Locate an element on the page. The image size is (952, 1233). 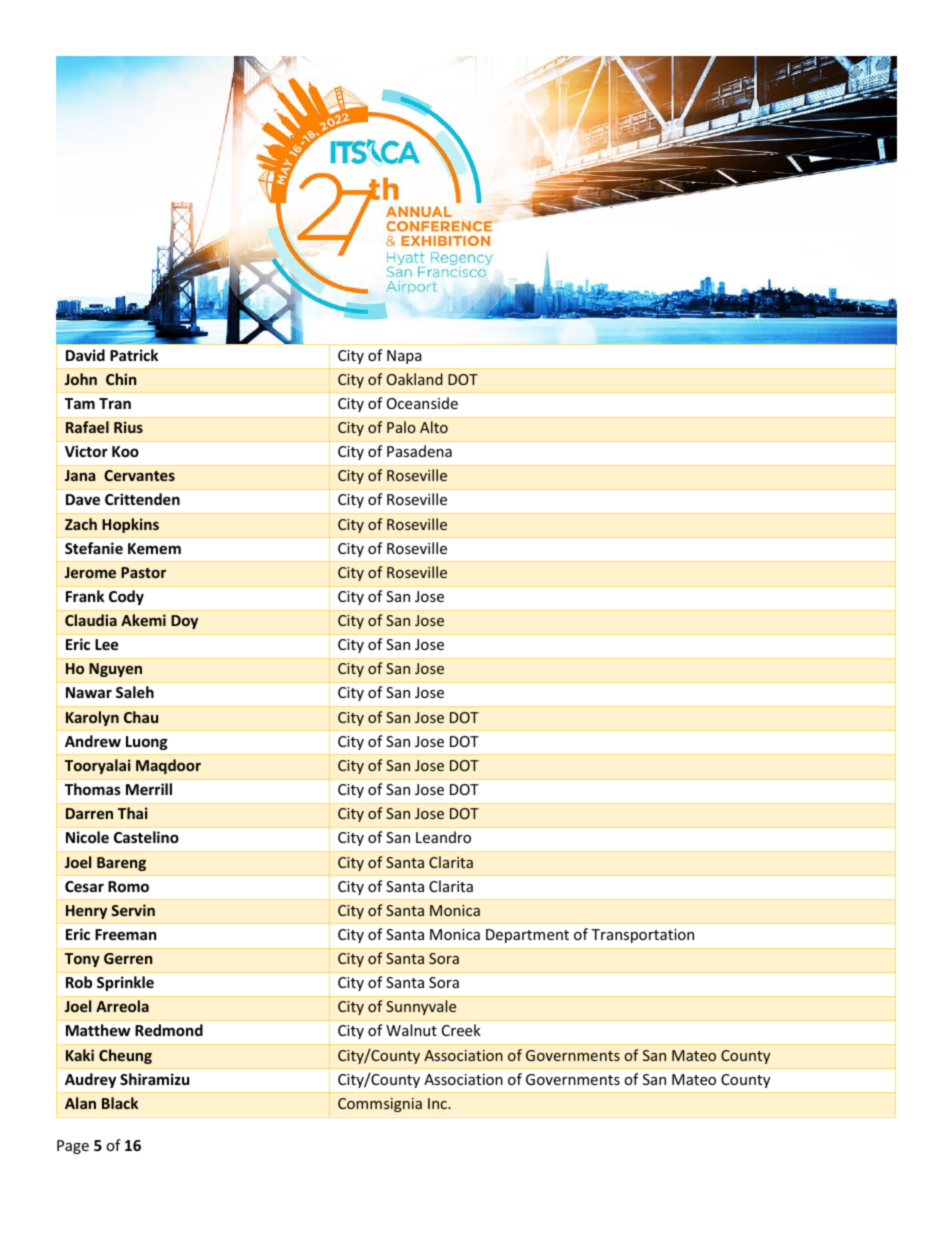
Sunnyvale is located at coordinates (421, 1007).
